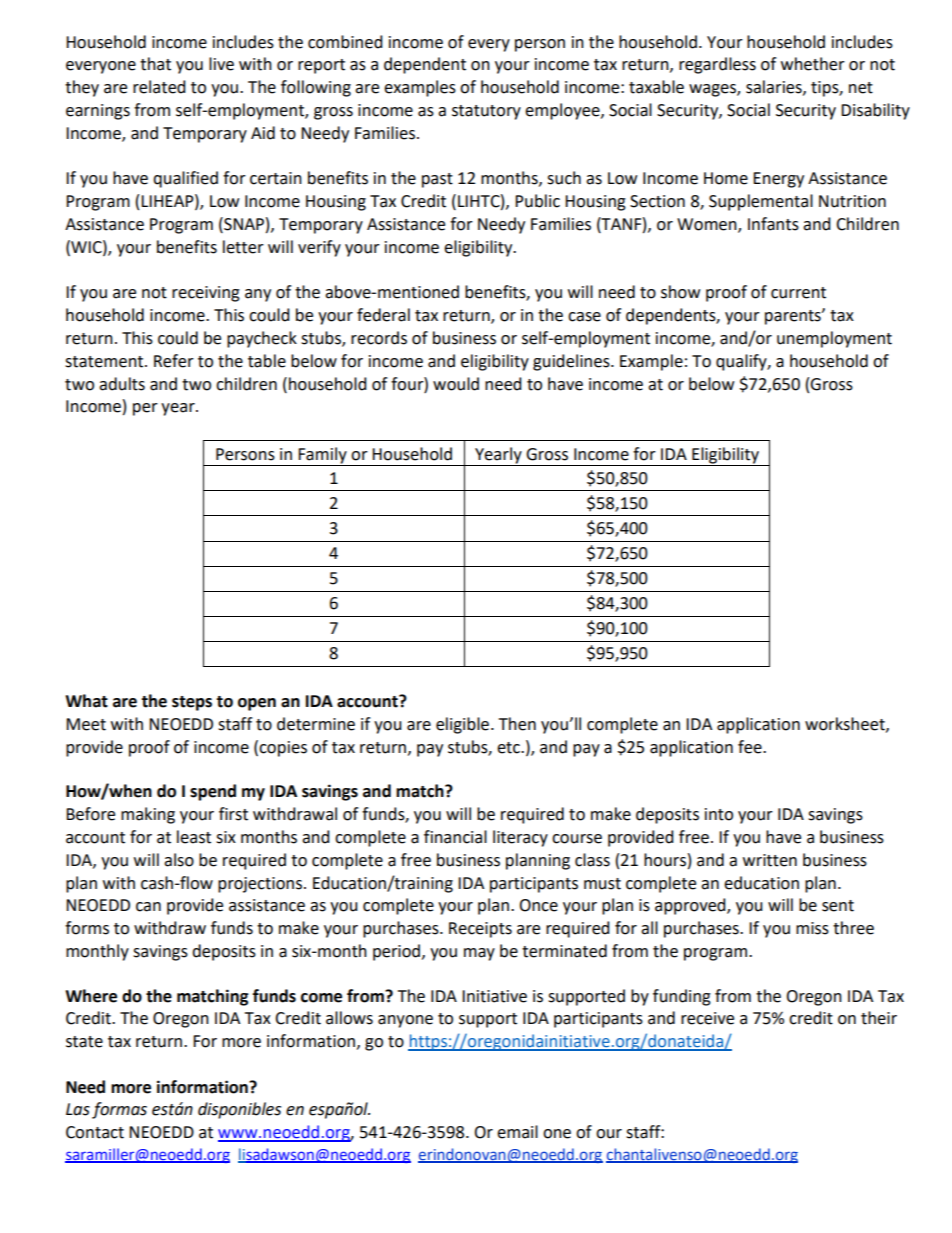  I want to click on statutory, so click(486, 112).
